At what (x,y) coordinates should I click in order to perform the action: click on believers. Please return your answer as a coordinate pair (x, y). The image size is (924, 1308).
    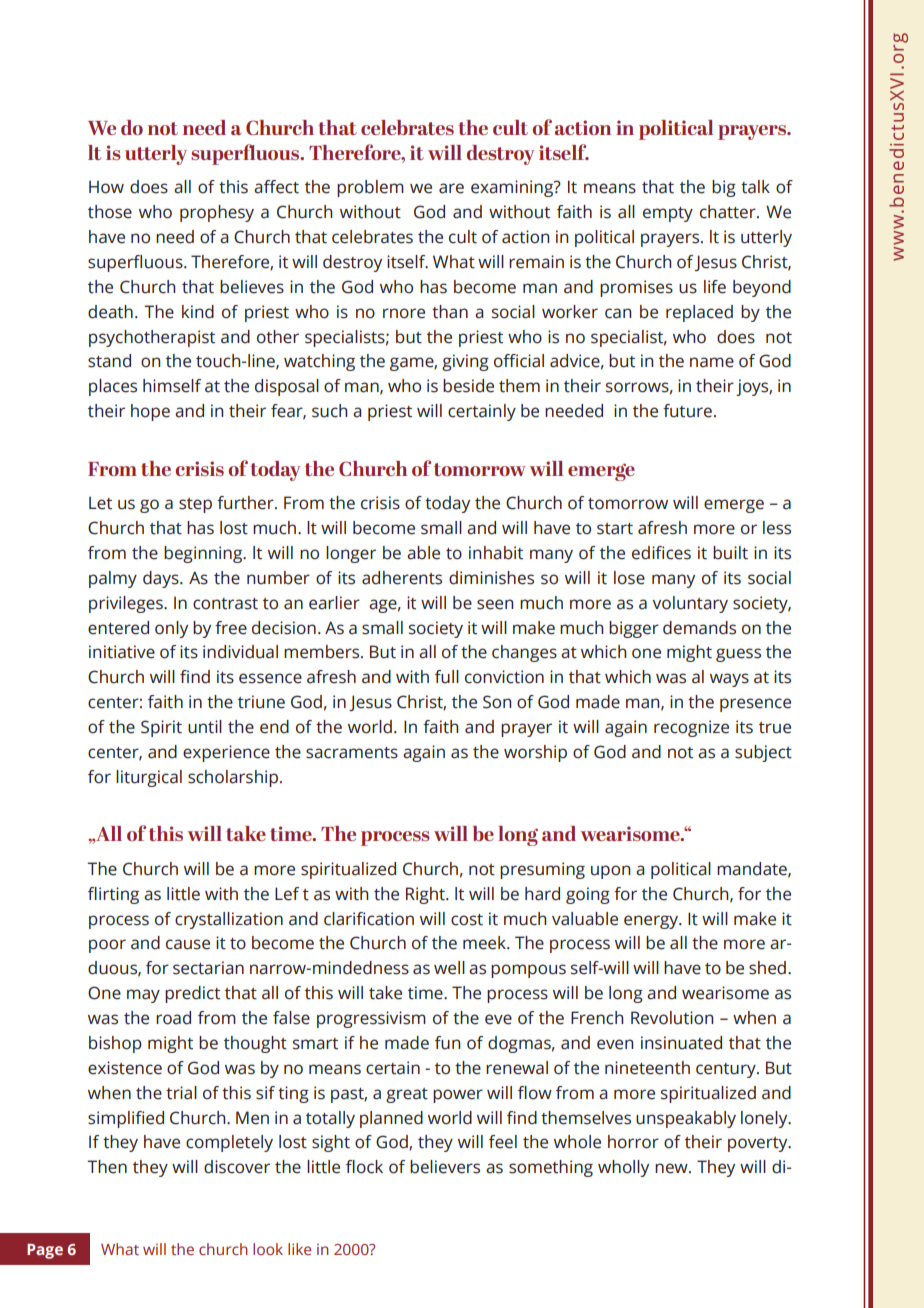
    Looking at the image, I should click on (445, 1167).
